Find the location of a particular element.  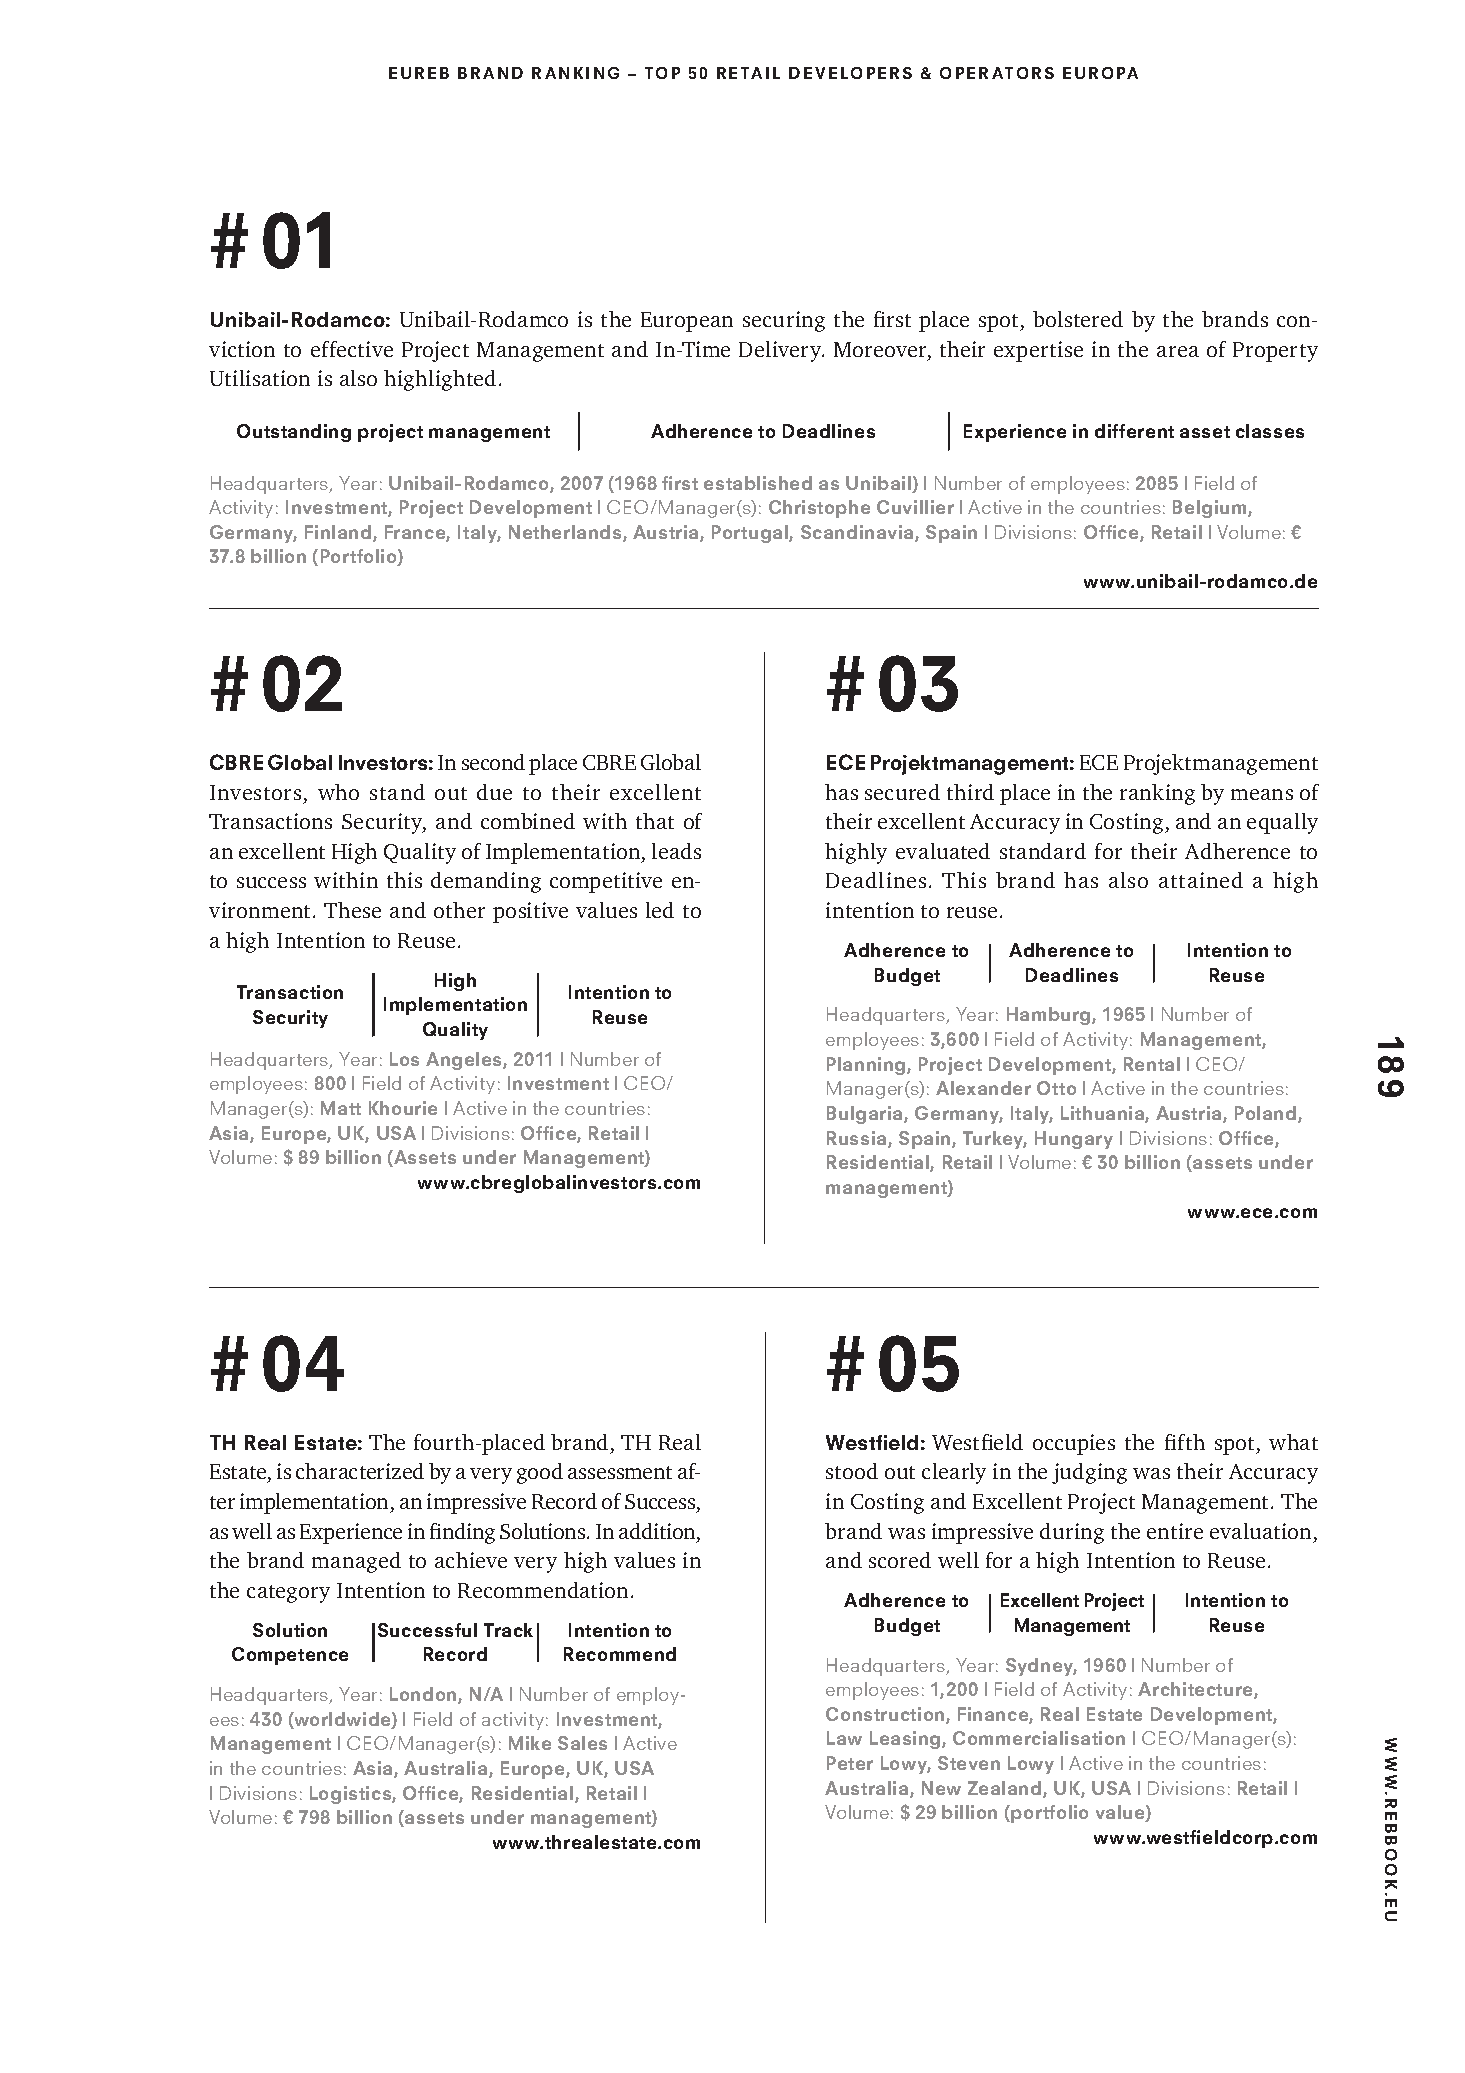

Law is located at coordinates (844, 1738).
